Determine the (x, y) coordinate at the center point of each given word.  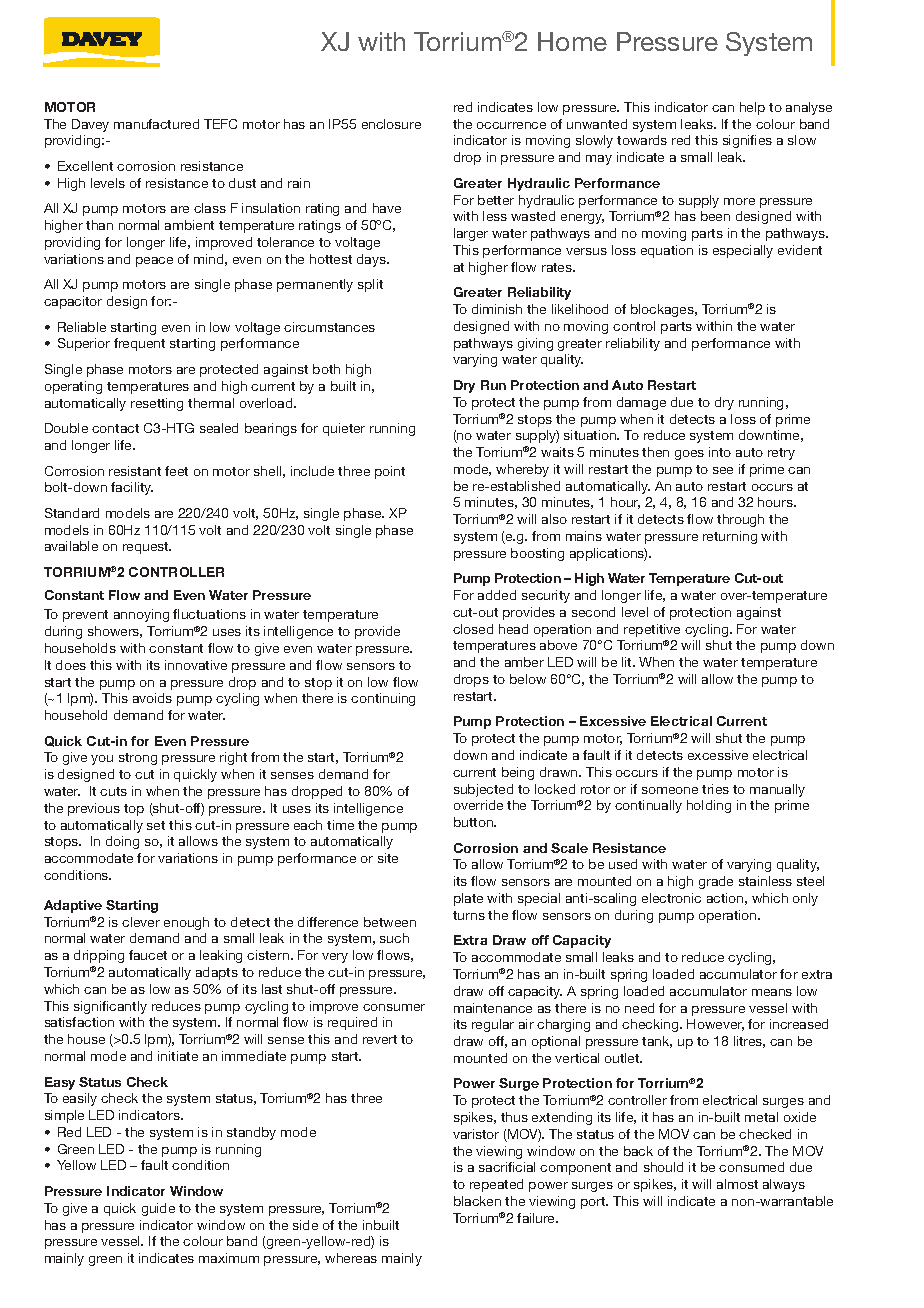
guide (158, 1209)
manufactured (156, 124)
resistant (135, 471)
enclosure (391, 124)
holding (709, 806)
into (720, 452)
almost (737, 1184)
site (388, 858)
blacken (477, 1201)
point (390, 472)
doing (122, 842)
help (752, 108)
